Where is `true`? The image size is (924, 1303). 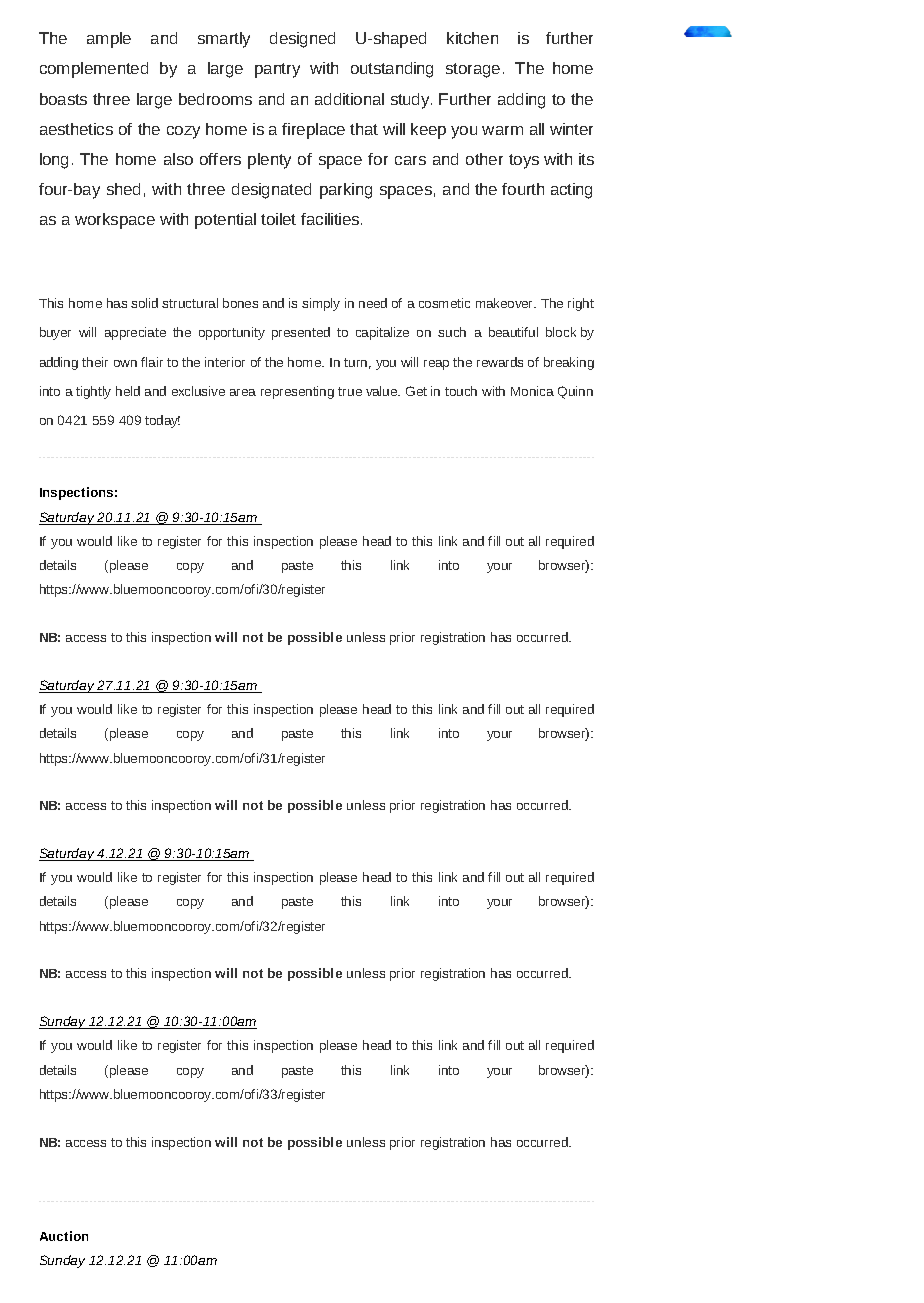
true is located at coordinates (350, 391).
